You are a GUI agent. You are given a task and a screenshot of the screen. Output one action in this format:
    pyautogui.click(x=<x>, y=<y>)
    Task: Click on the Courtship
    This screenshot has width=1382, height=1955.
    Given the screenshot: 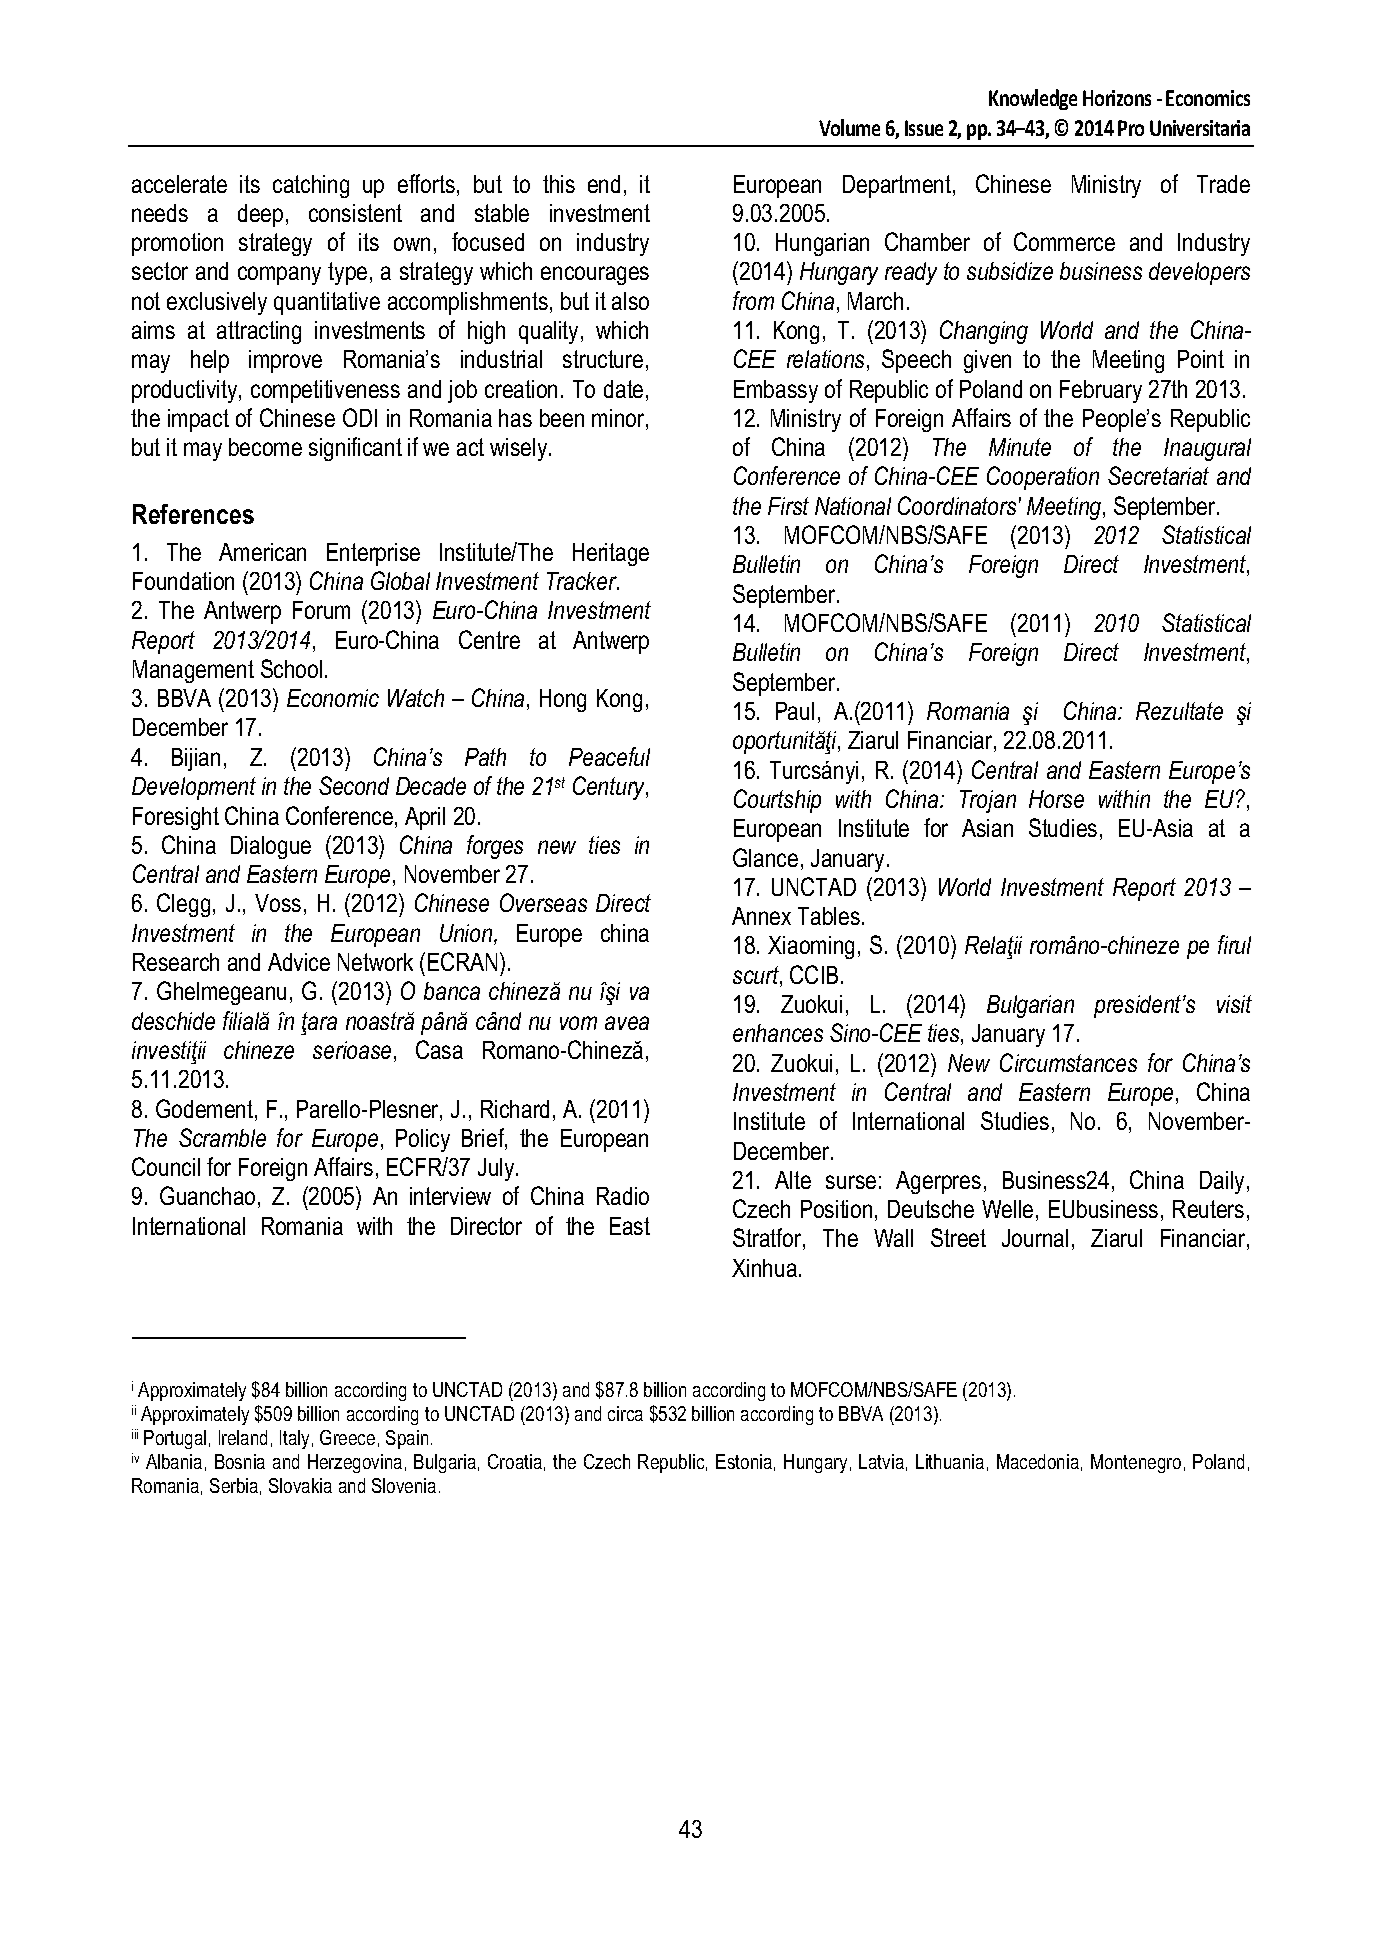 What is the action you would take?
    pyautogui.click(x=777, y=801)
